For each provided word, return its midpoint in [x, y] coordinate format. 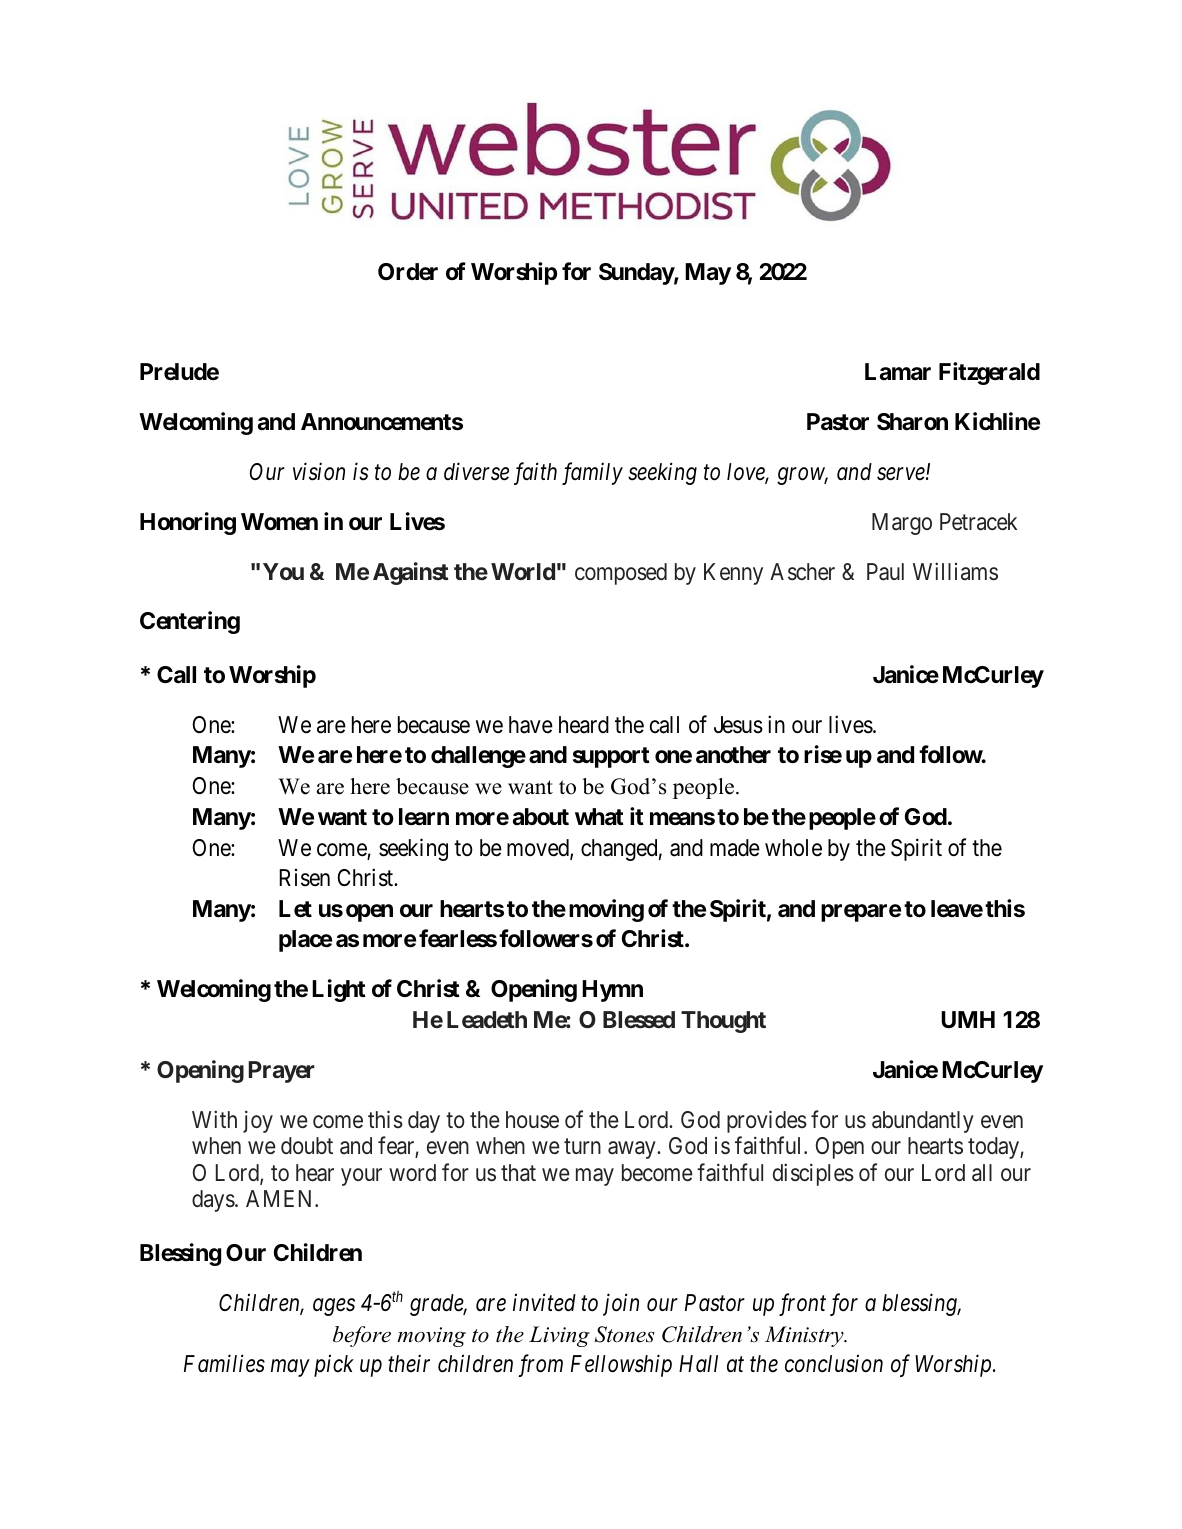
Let [295, 909]
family [592, 473]
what [599, 817]
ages [334, 1307]
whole [793, 848]
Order [408, 272]
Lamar [898, 372]
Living [559, 1336]
